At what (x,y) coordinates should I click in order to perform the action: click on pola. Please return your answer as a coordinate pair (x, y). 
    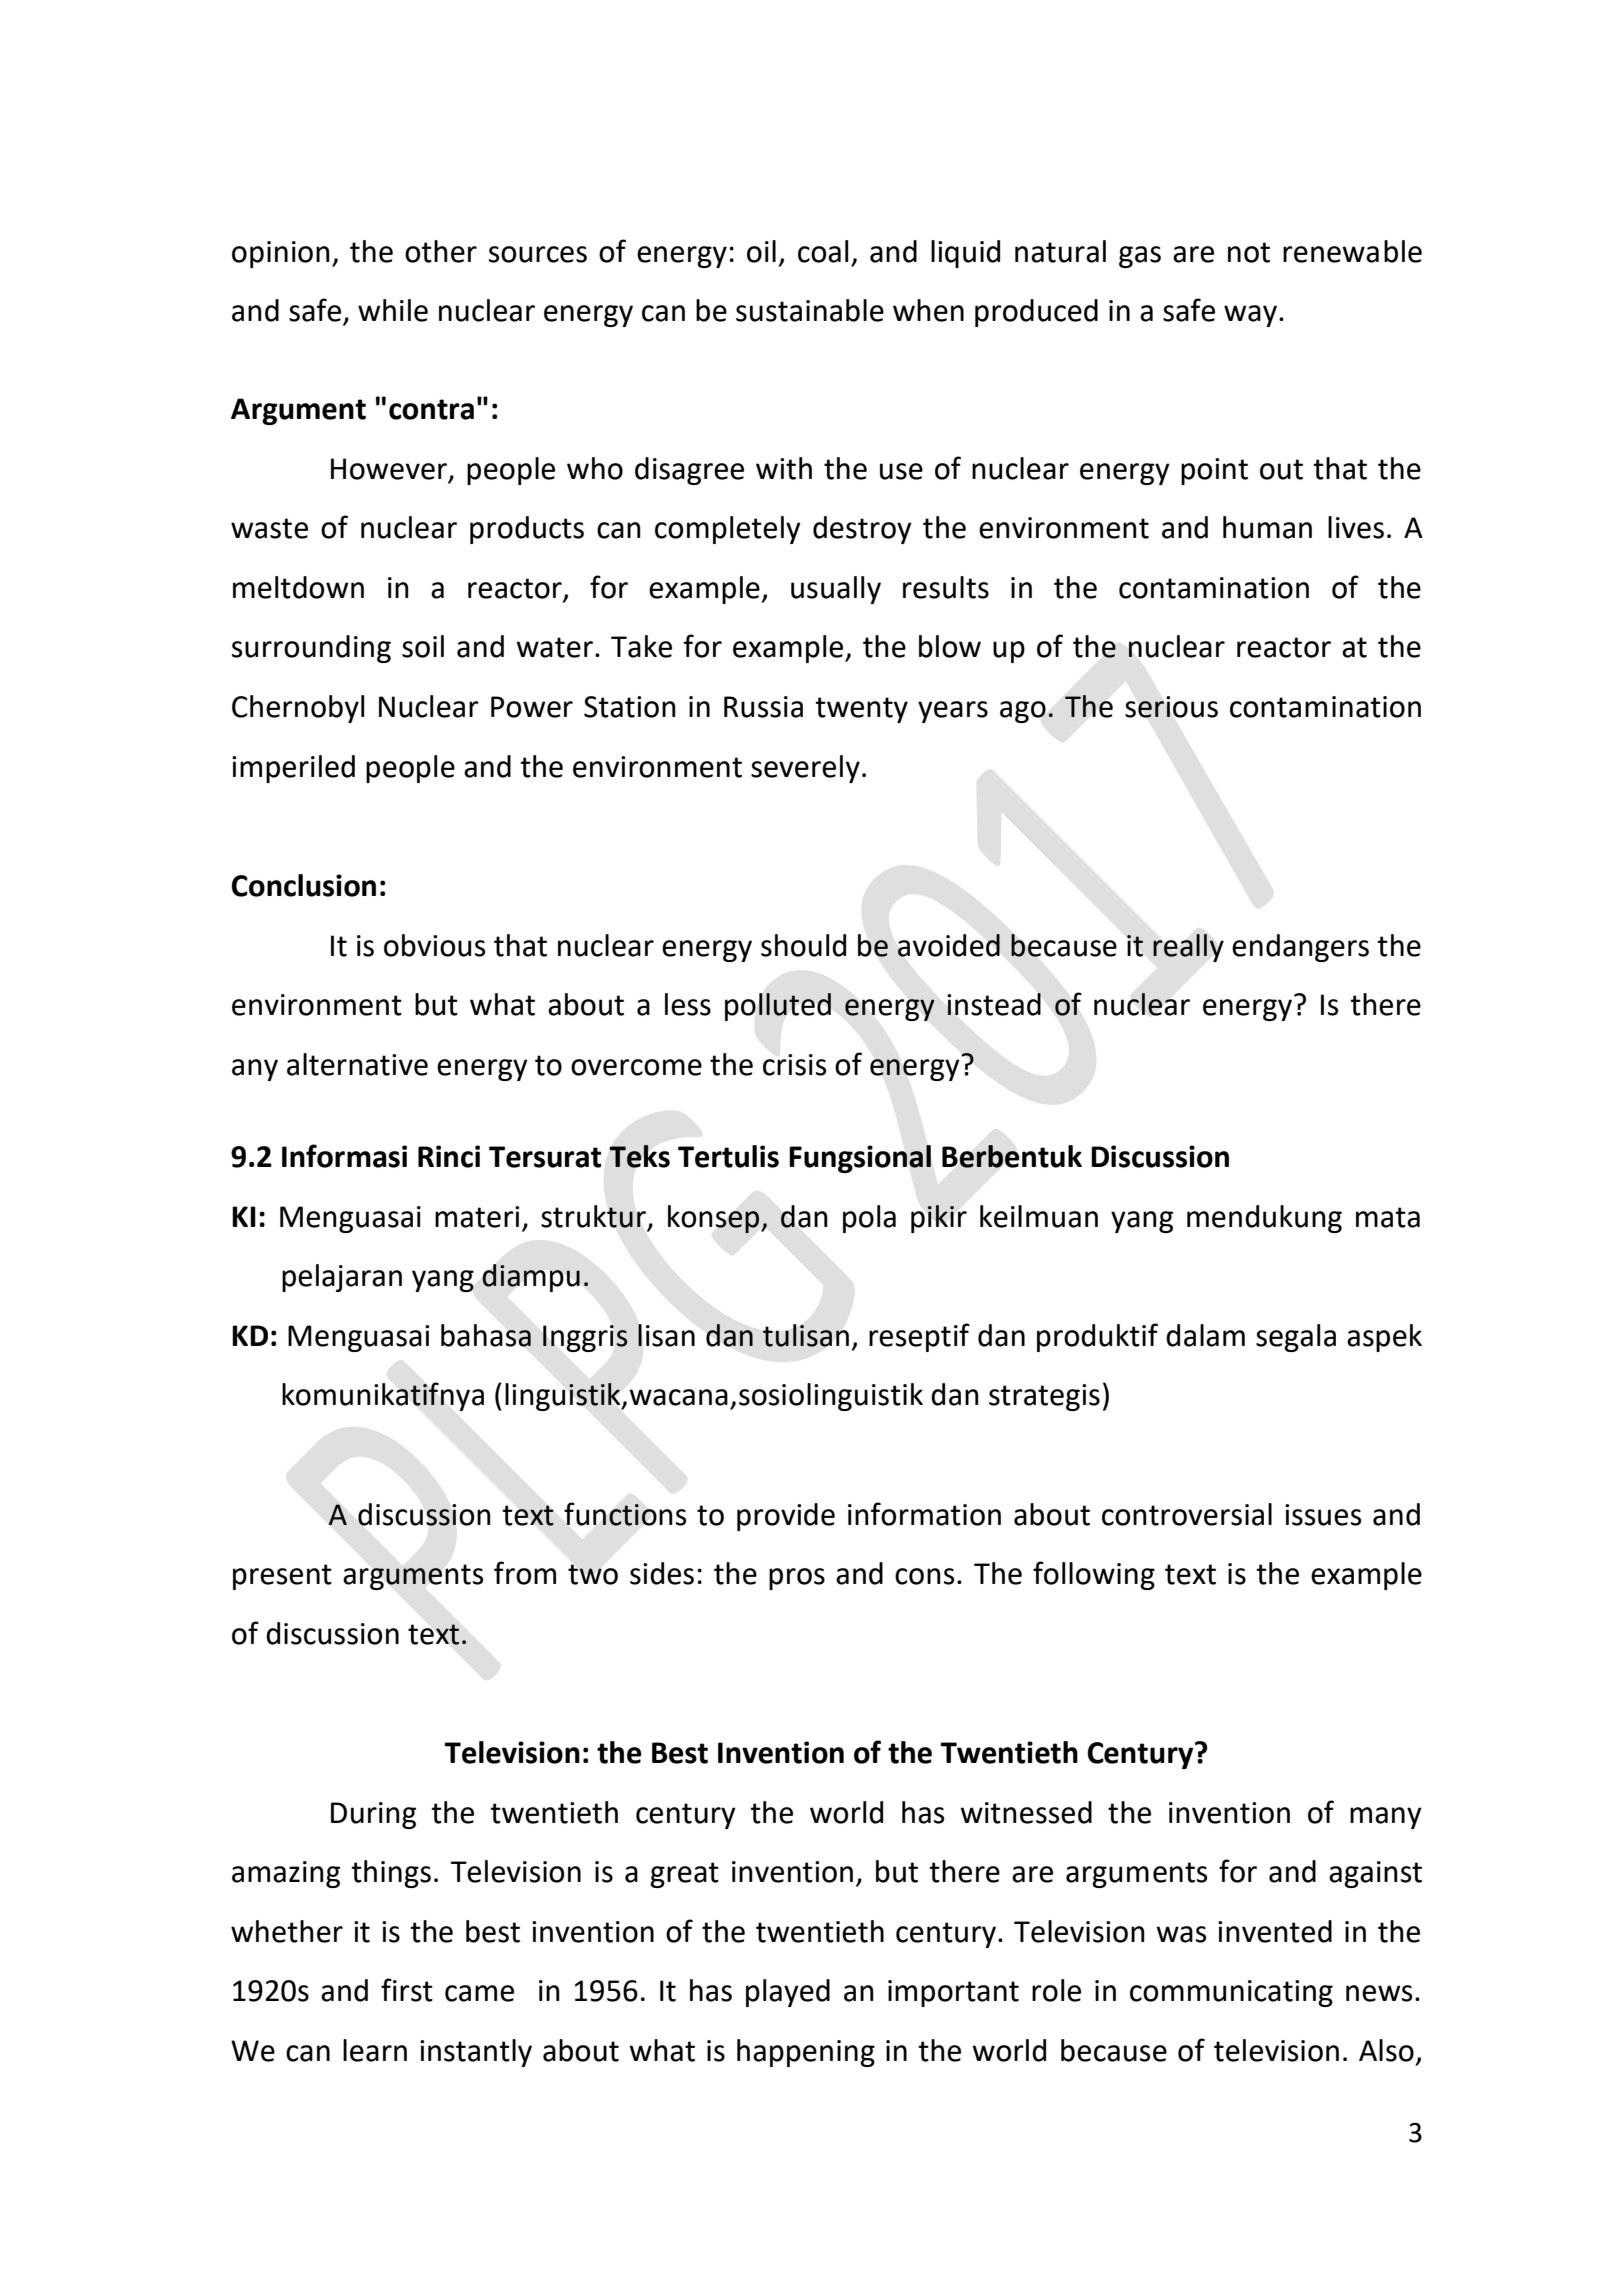
    Looking at the image, I should click on (869, 1219).
